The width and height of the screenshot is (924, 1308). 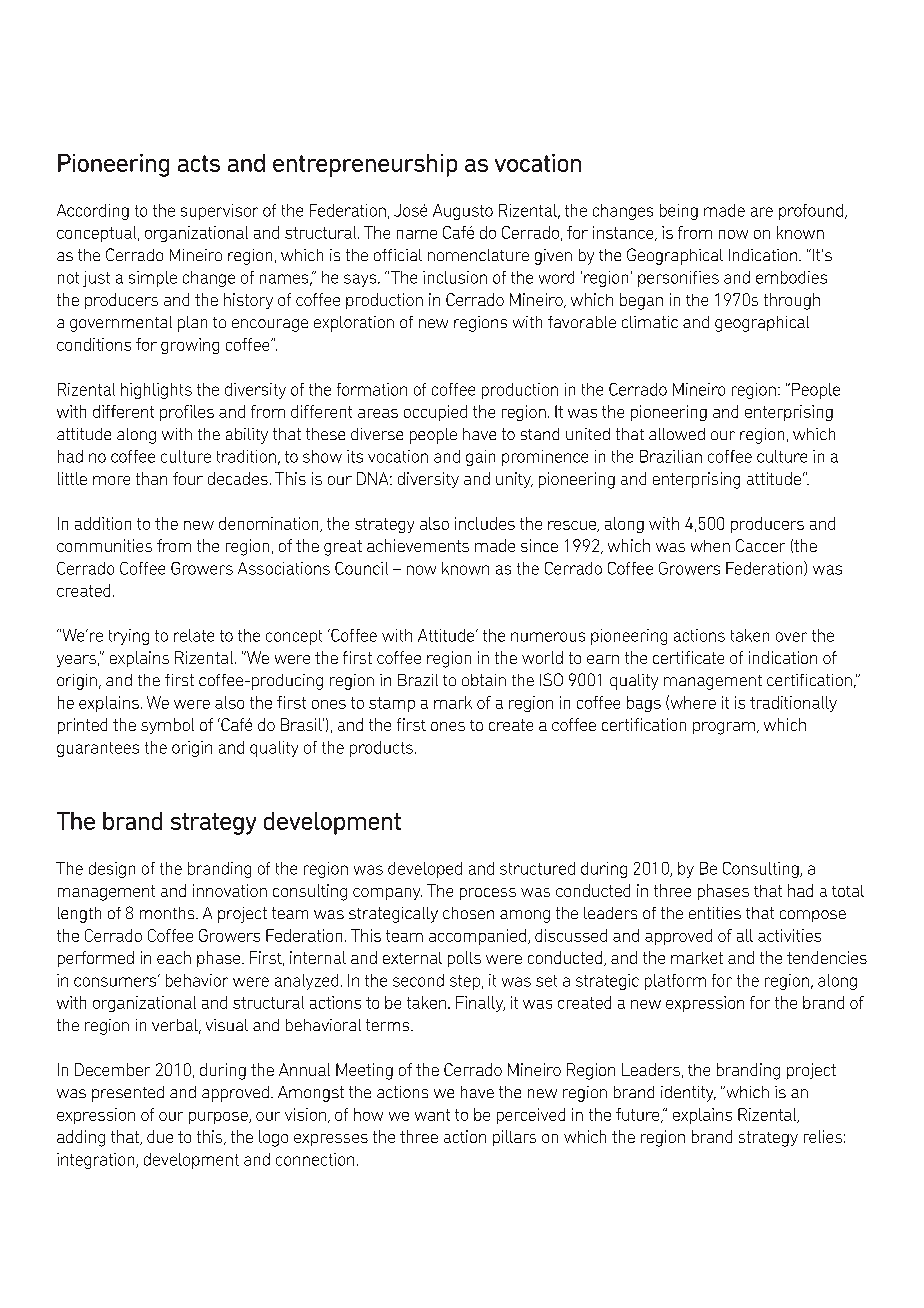 I want to click on acts, so click(x=199, y=163).
